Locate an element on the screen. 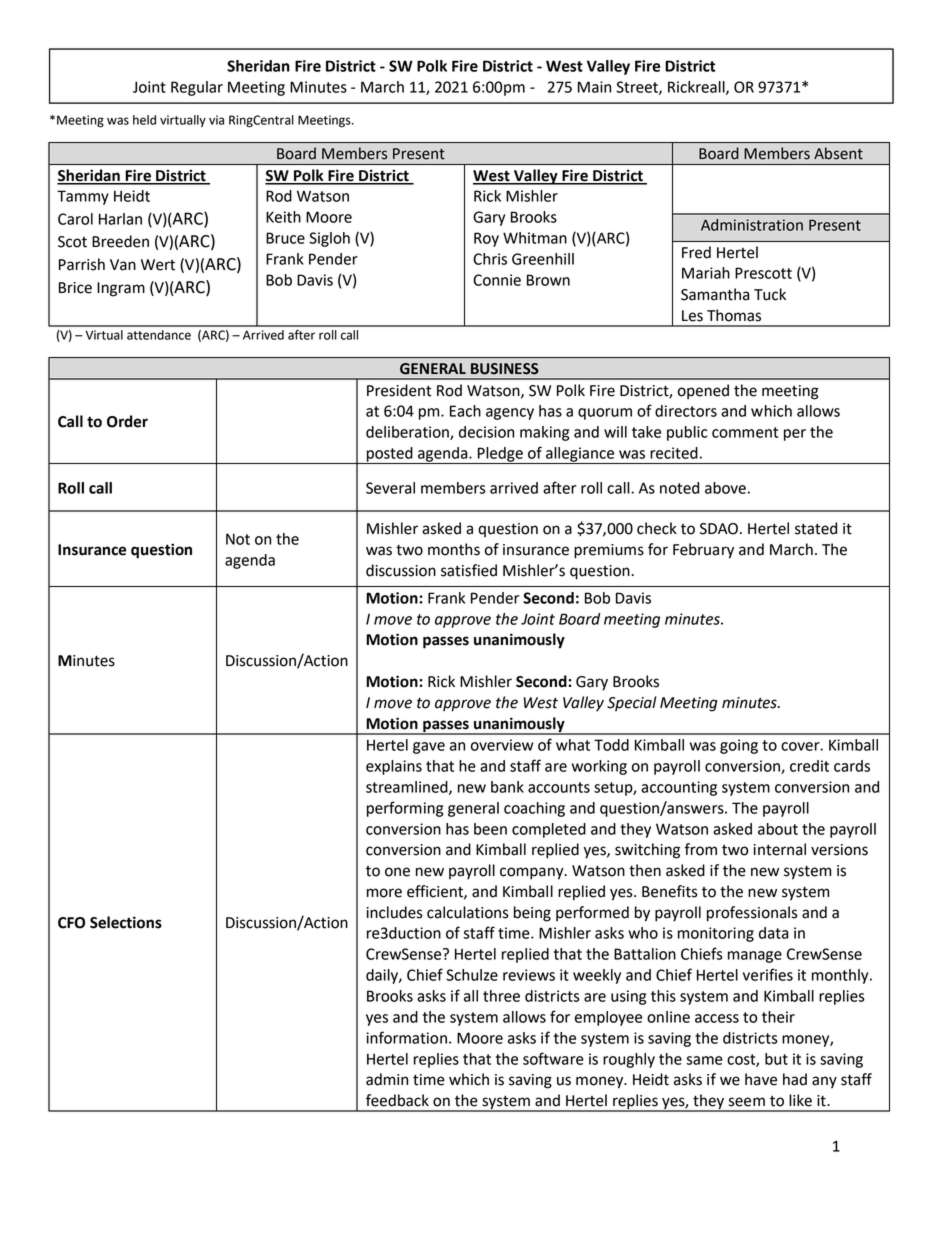 This screenshot has height=1233, width=952. explains is located at coordinates (394, 767).
